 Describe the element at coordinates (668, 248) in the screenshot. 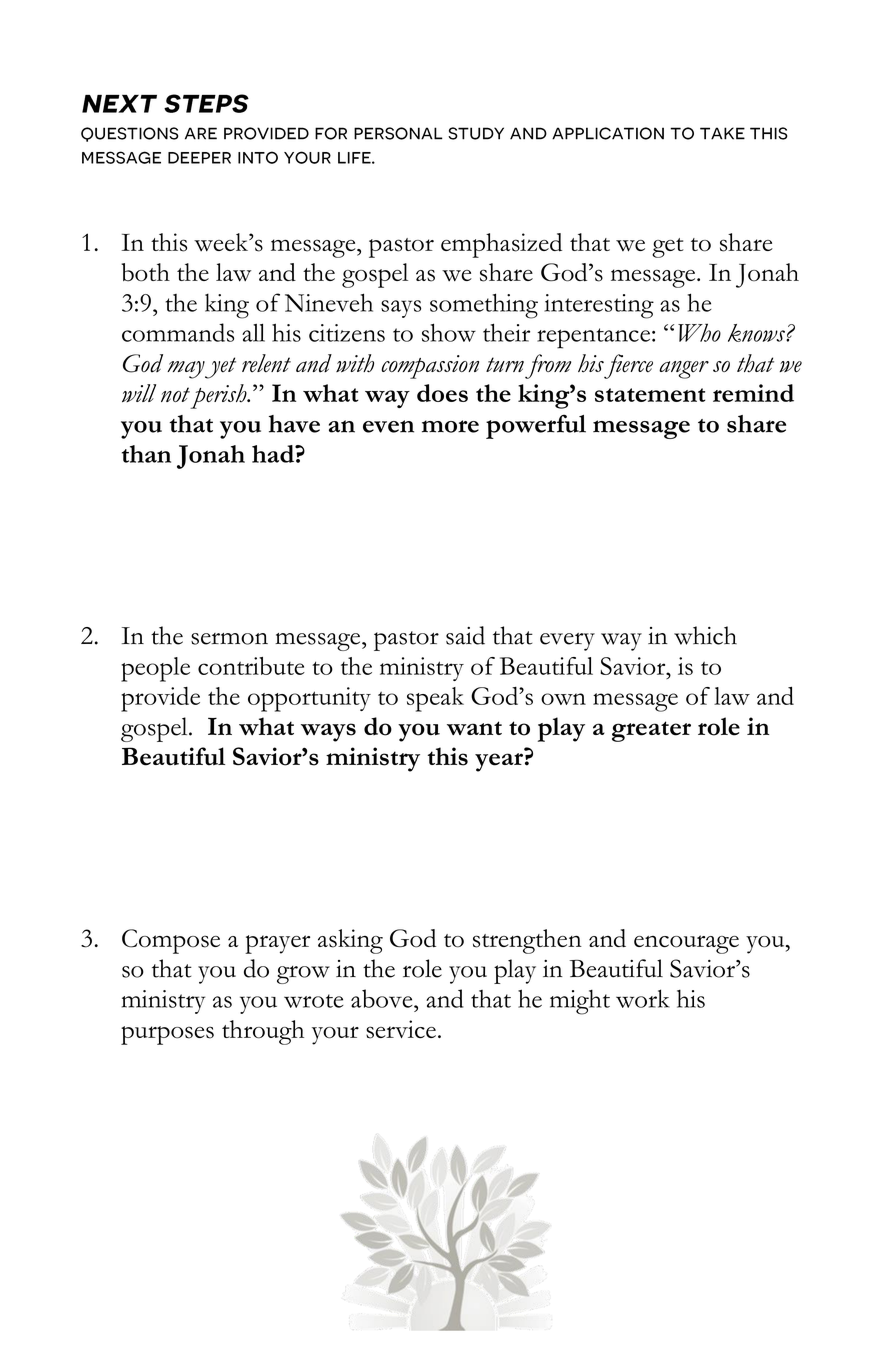

I see `get` at that location.
